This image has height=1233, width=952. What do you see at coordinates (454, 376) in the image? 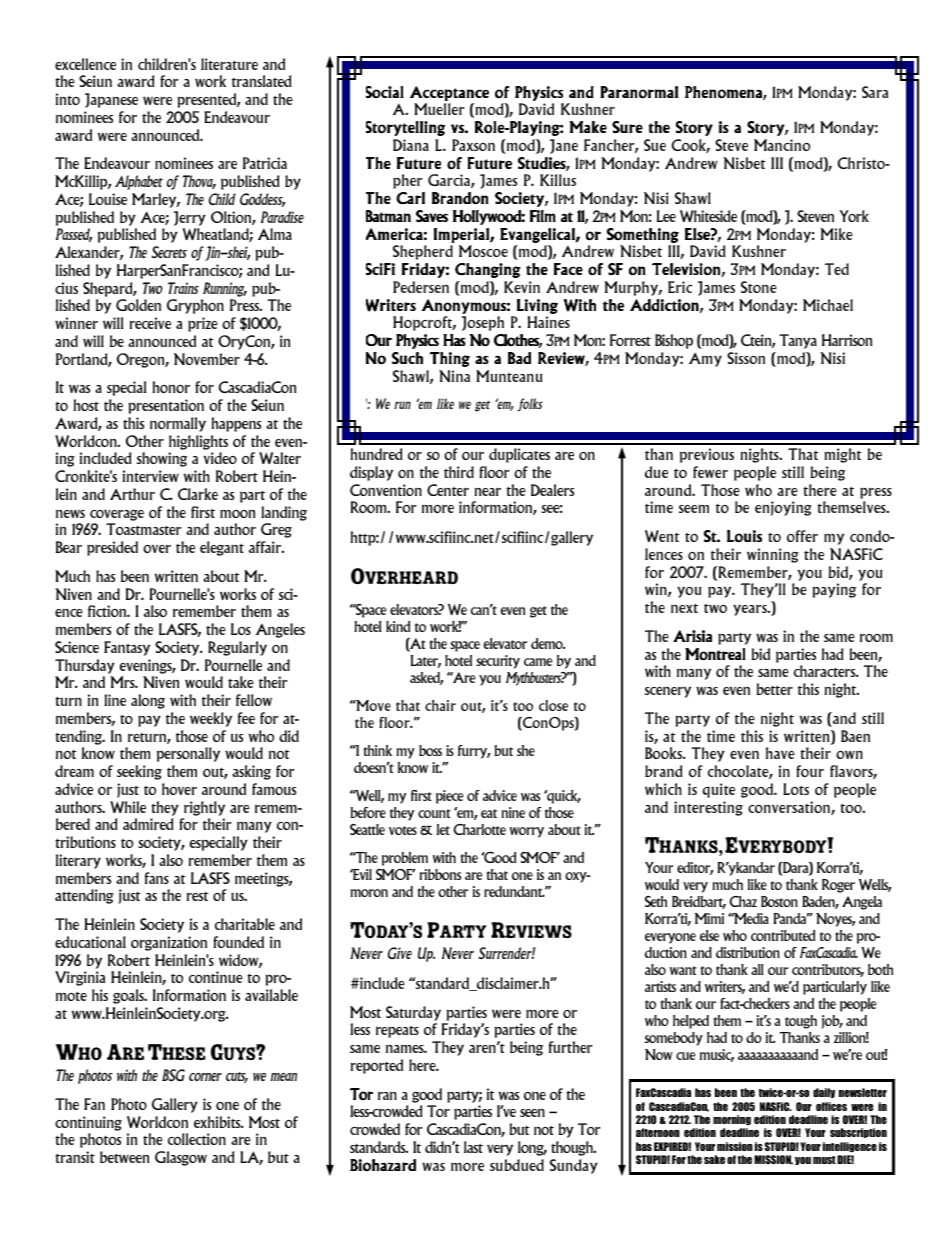
I see `Nina` at bounding box center [454, 376].
